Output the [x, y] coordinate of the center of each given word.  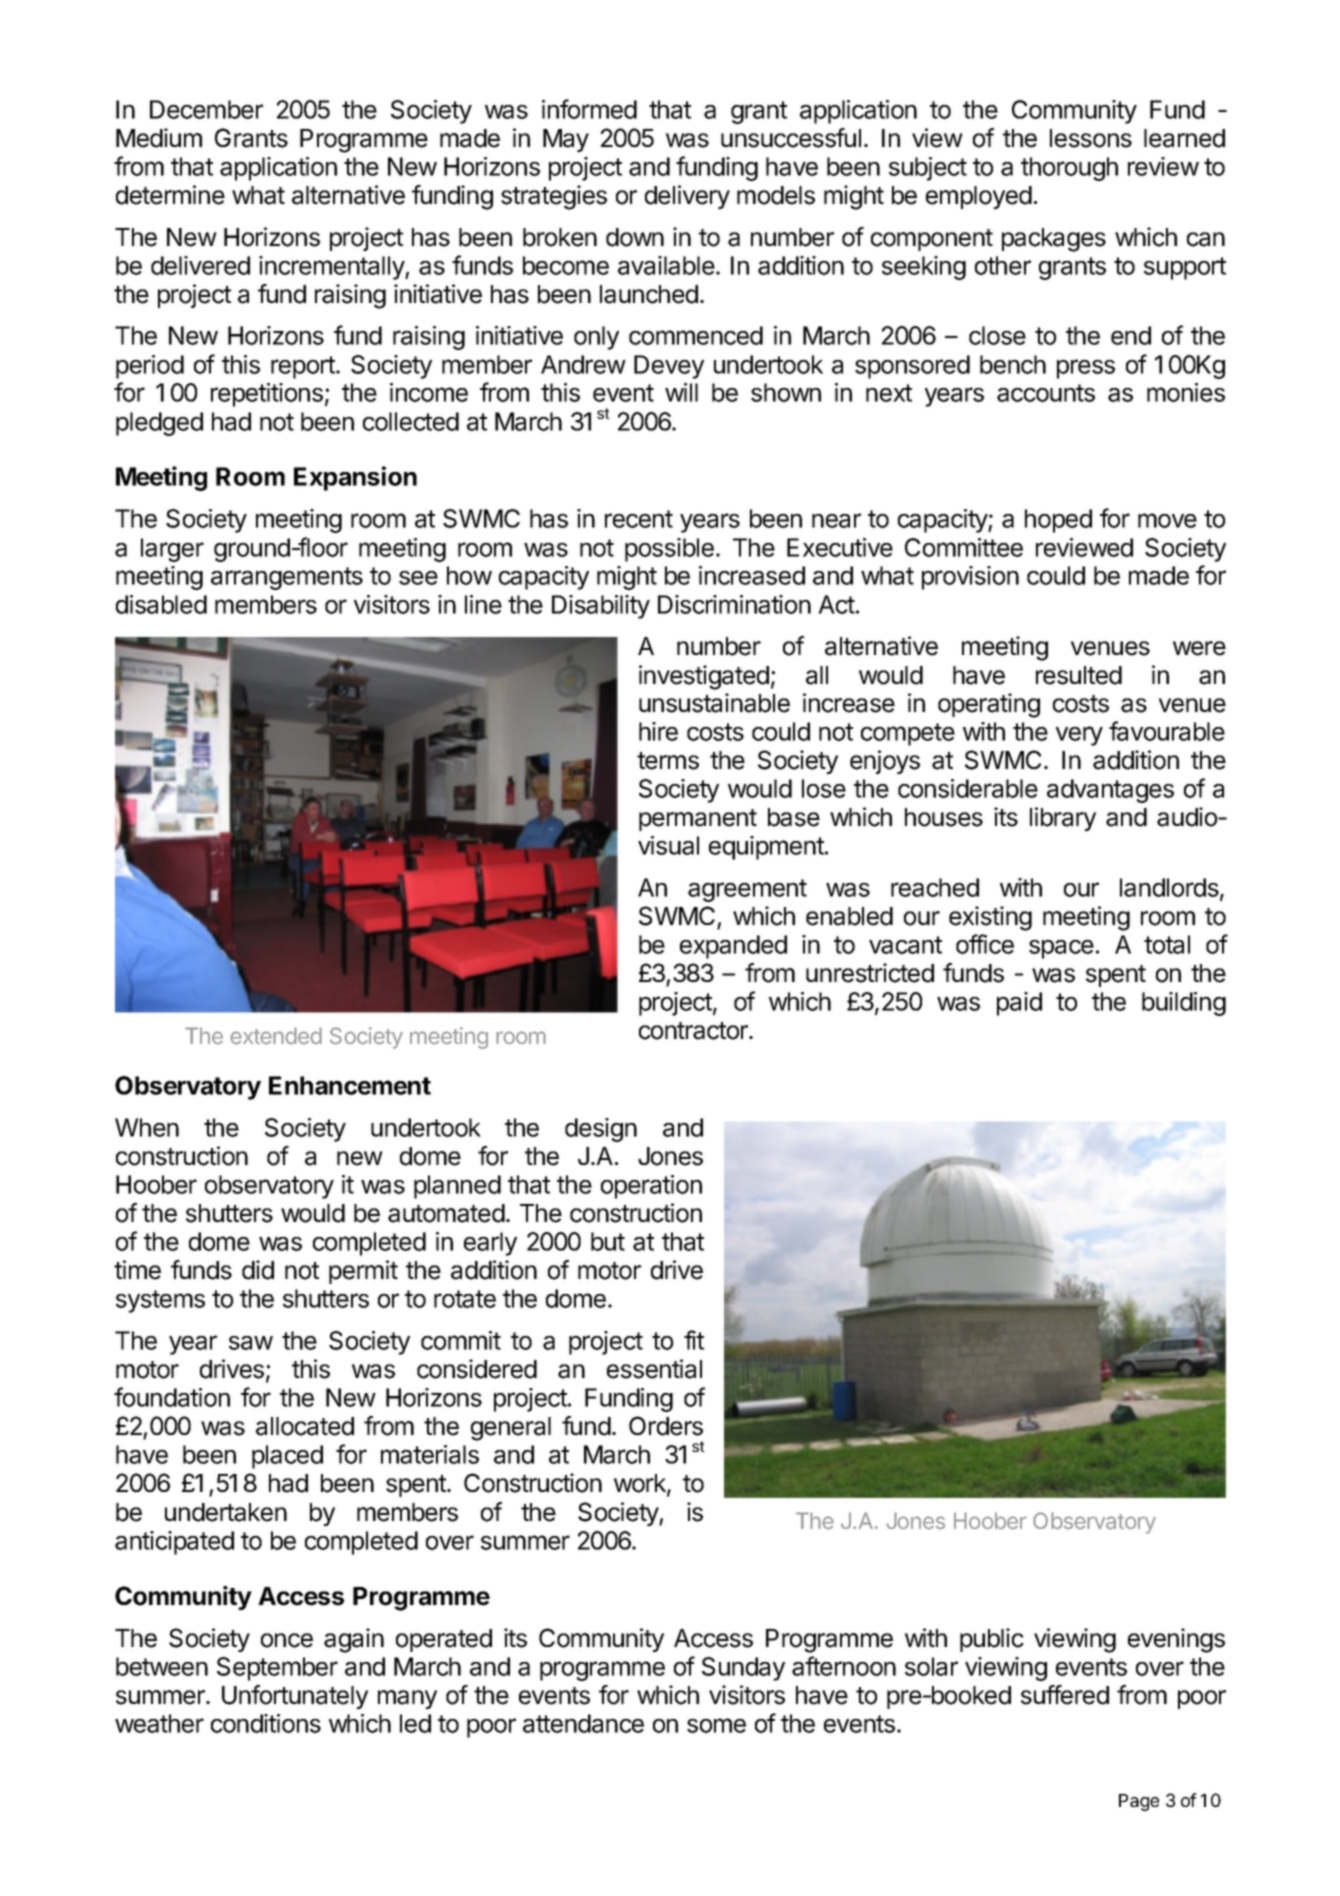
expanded [733, 947]
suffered [1065, 1695]
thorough [1069, 169]
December [206, 109]
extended [276, 1036]
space [1061, 949]
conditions [266, 1723]
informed [589, 109]
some [716, 1725]
